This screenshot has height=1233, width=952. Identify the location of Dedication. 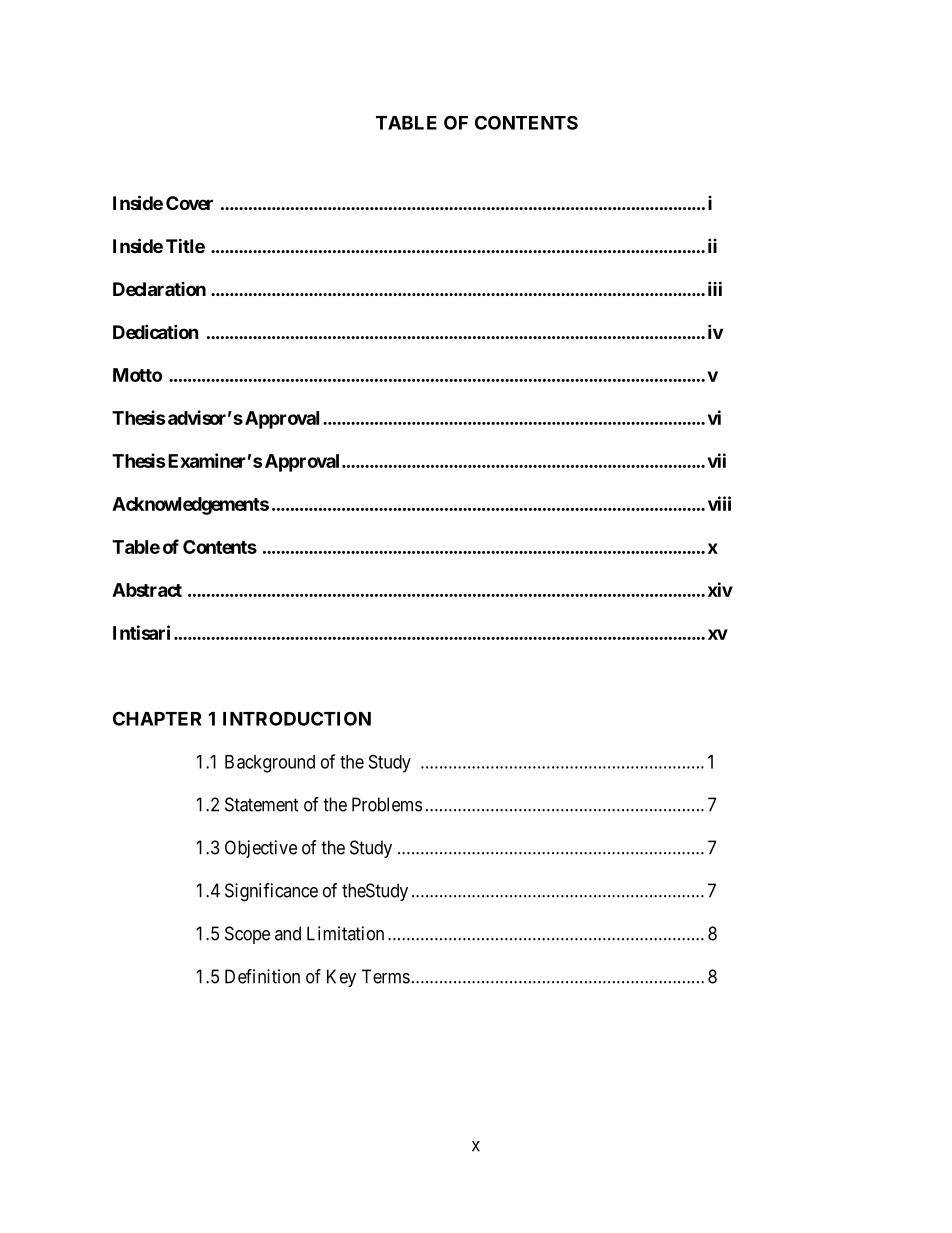
(156, 331).
